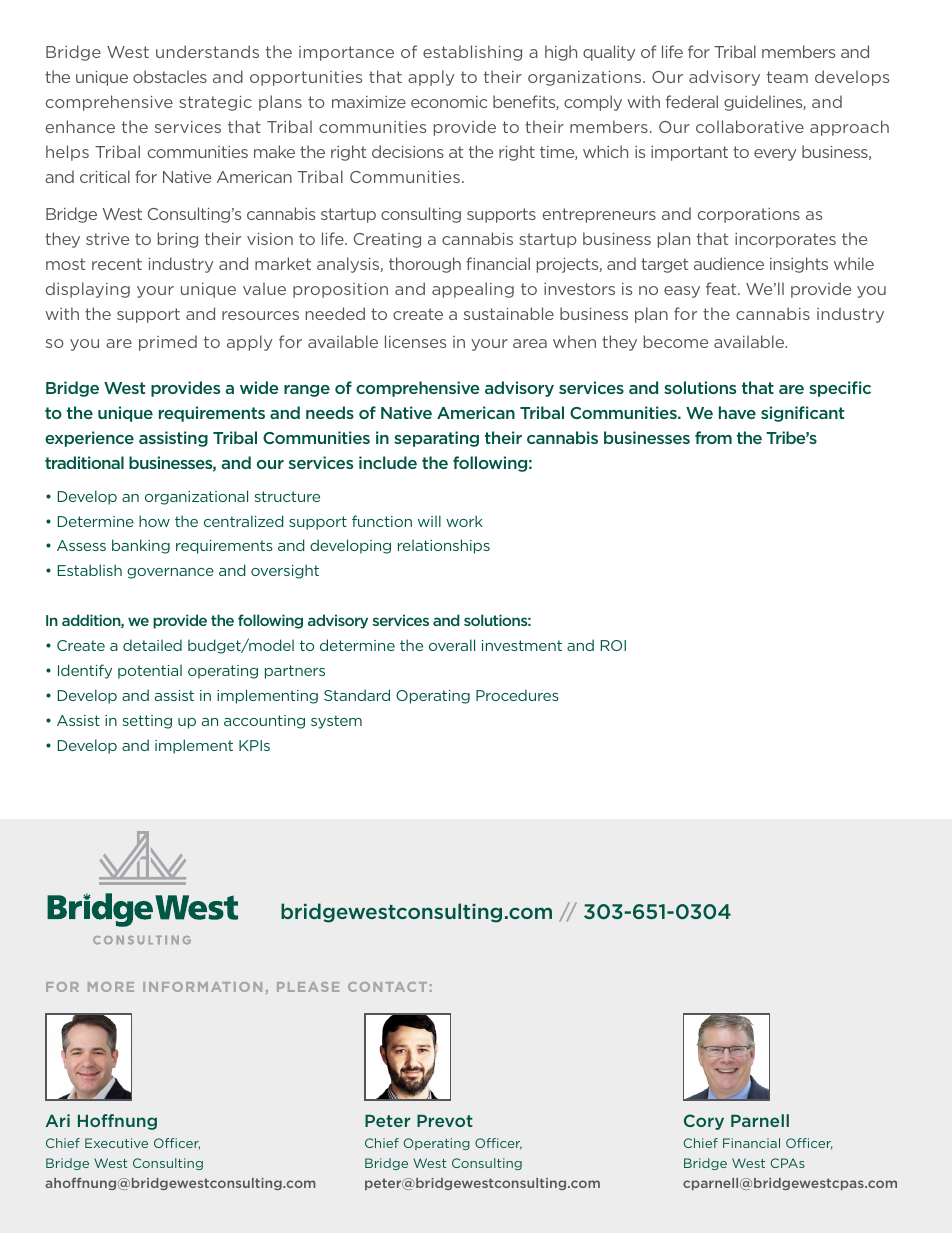  I want to click on separating, so click(436, 439).
